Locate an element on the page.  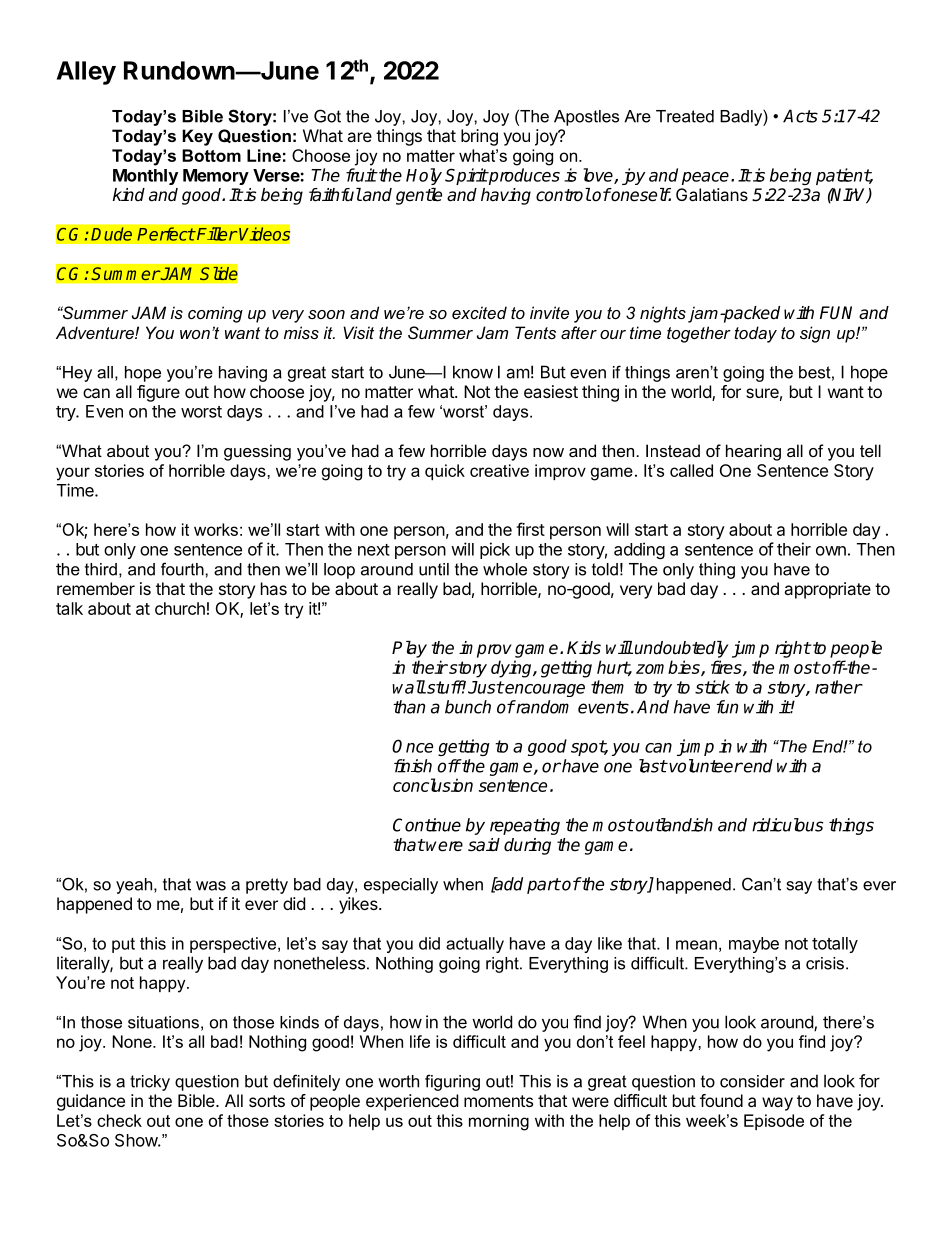
church is located at coordinates (180, 608).
